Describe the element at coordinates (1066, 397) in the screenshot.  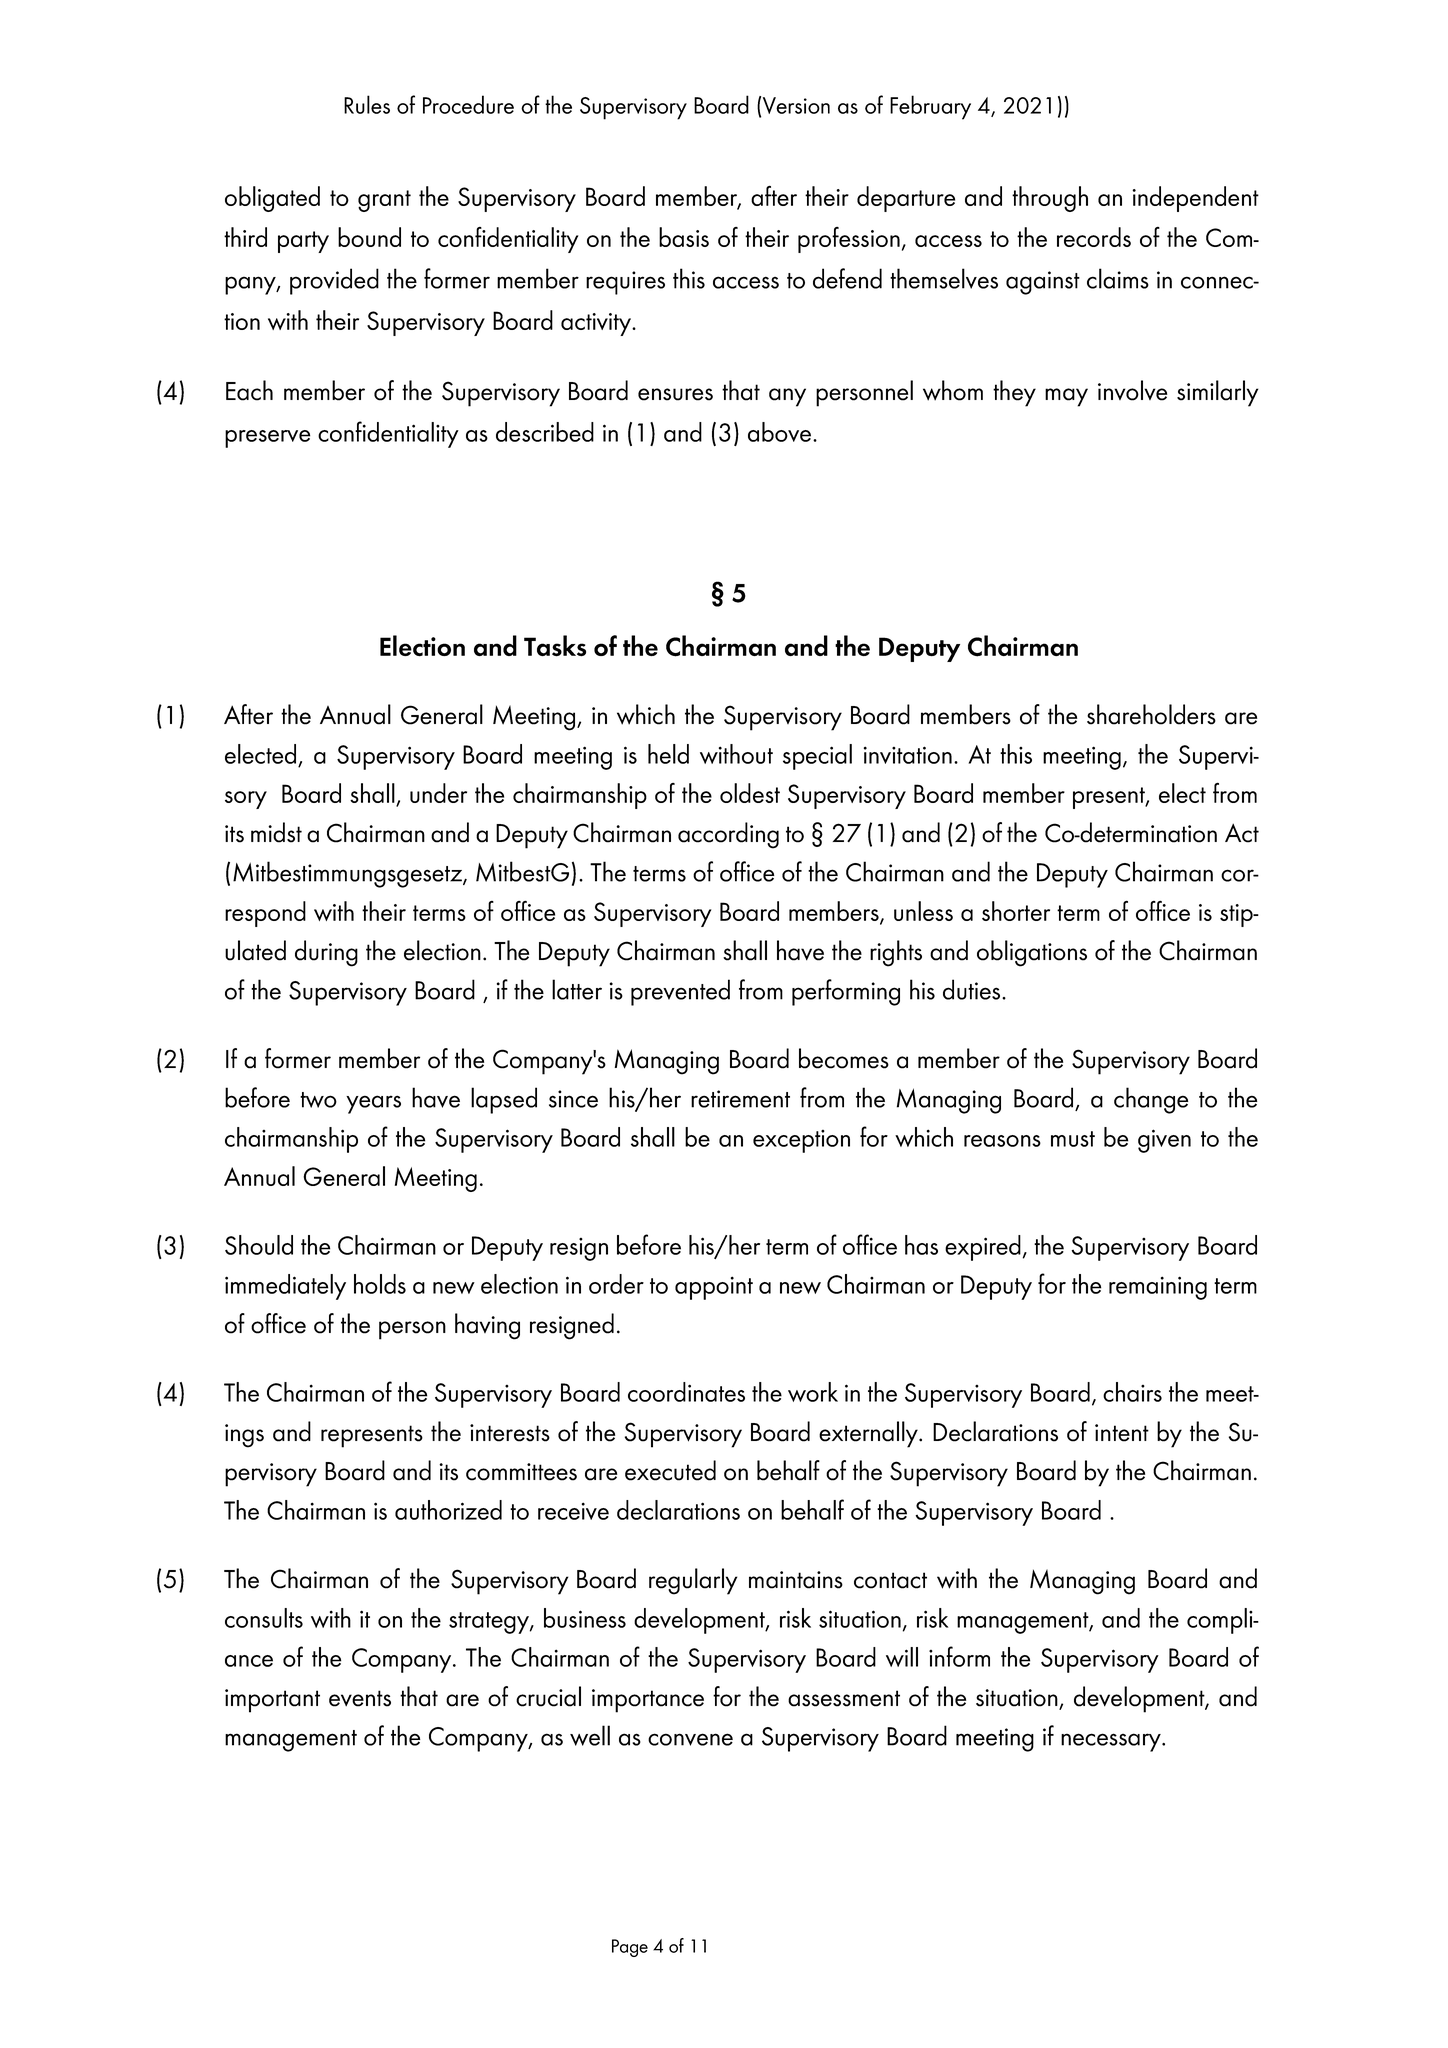
I see `may` at that location.
